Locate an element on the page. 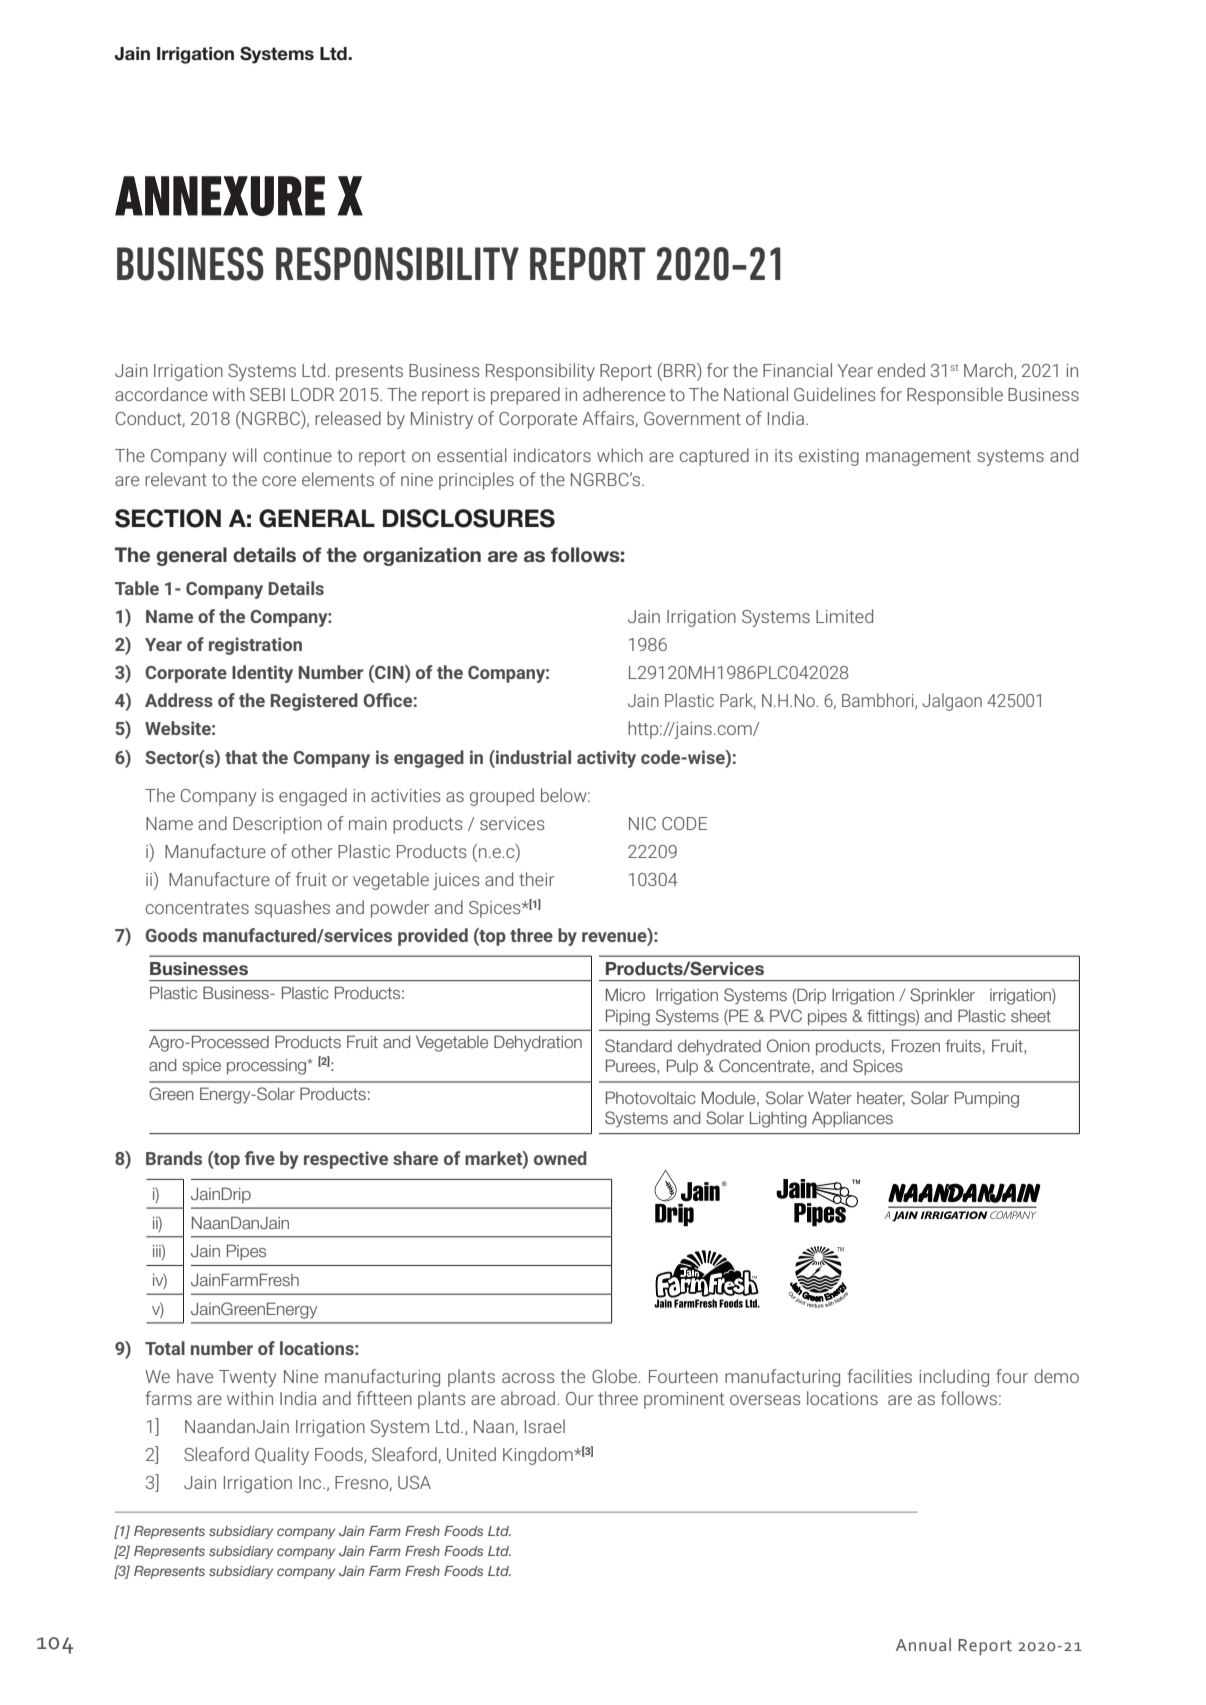  SEBI is located at coordinates (267, 394).
